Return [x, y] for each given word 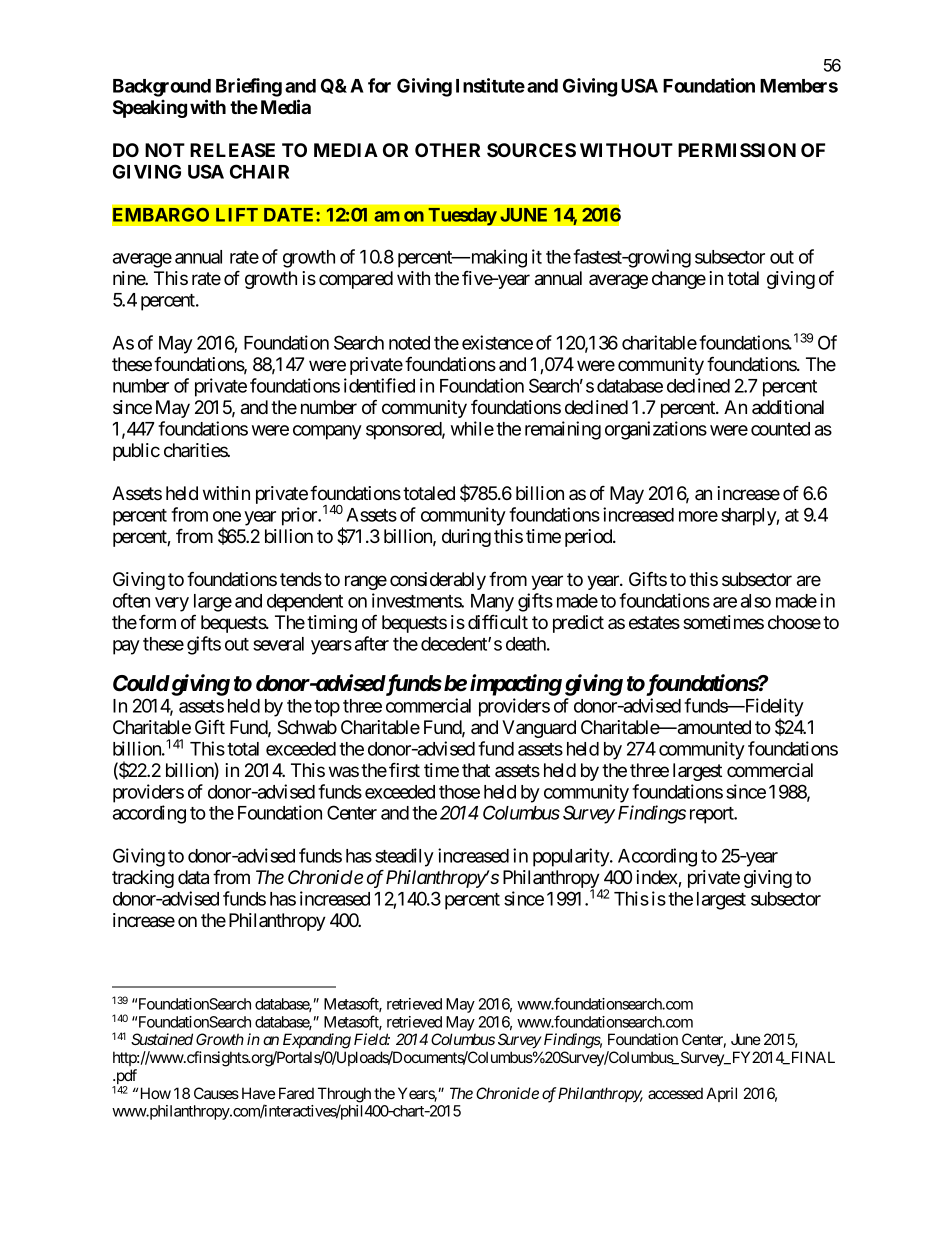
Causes [216, 1093]
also [756, 601]
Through [344, 1096]
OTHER [447, 150]
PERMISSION [737, 150]
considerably [438, 581]
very [172, 604]
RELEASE [232, 150]
